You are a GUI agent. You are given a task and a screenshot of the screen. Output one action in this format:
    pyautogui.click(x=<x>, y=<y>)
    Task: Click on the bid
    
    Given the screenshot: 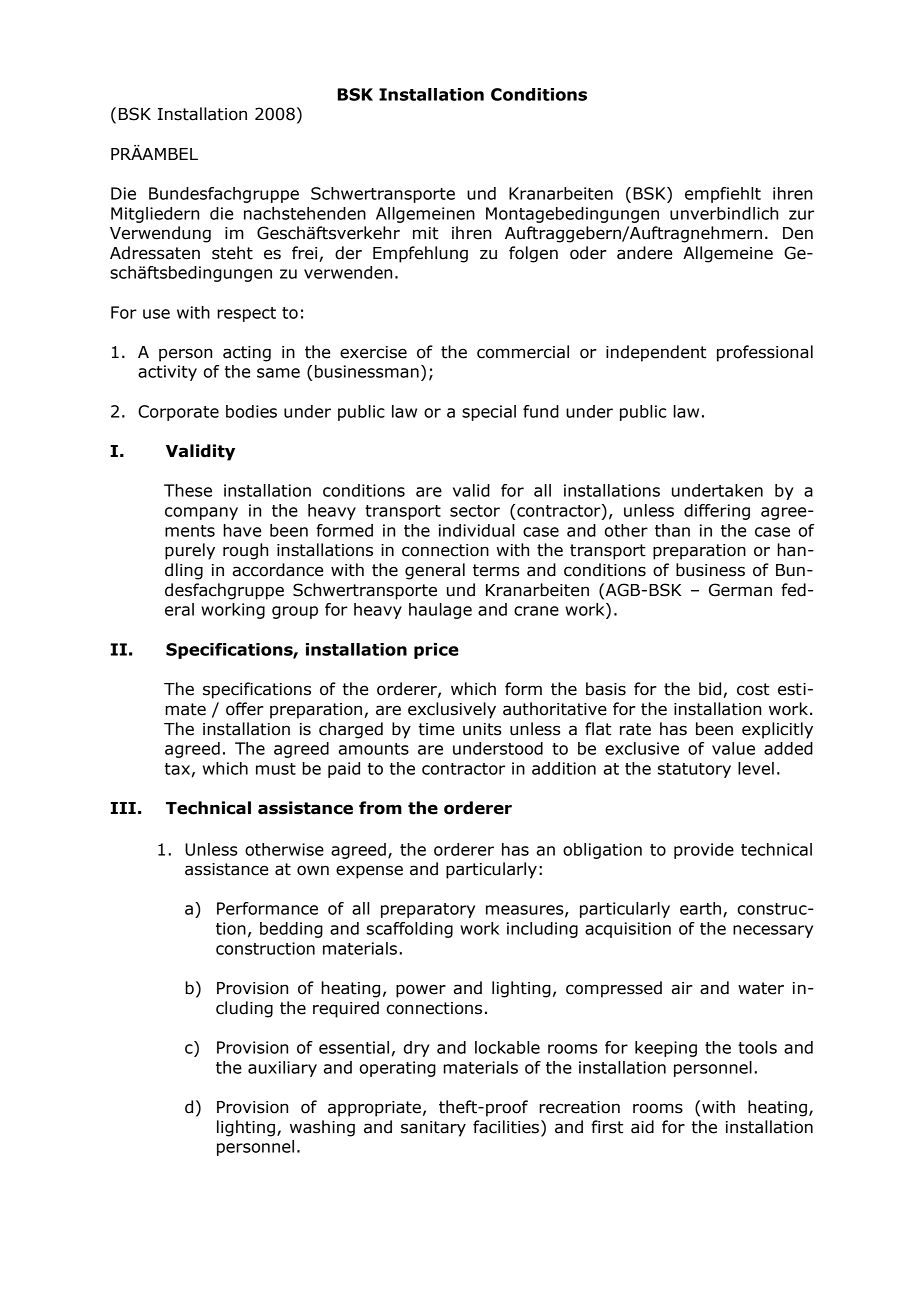 What is the action you would take?
    pyautogui.click(x=711, y=690)
